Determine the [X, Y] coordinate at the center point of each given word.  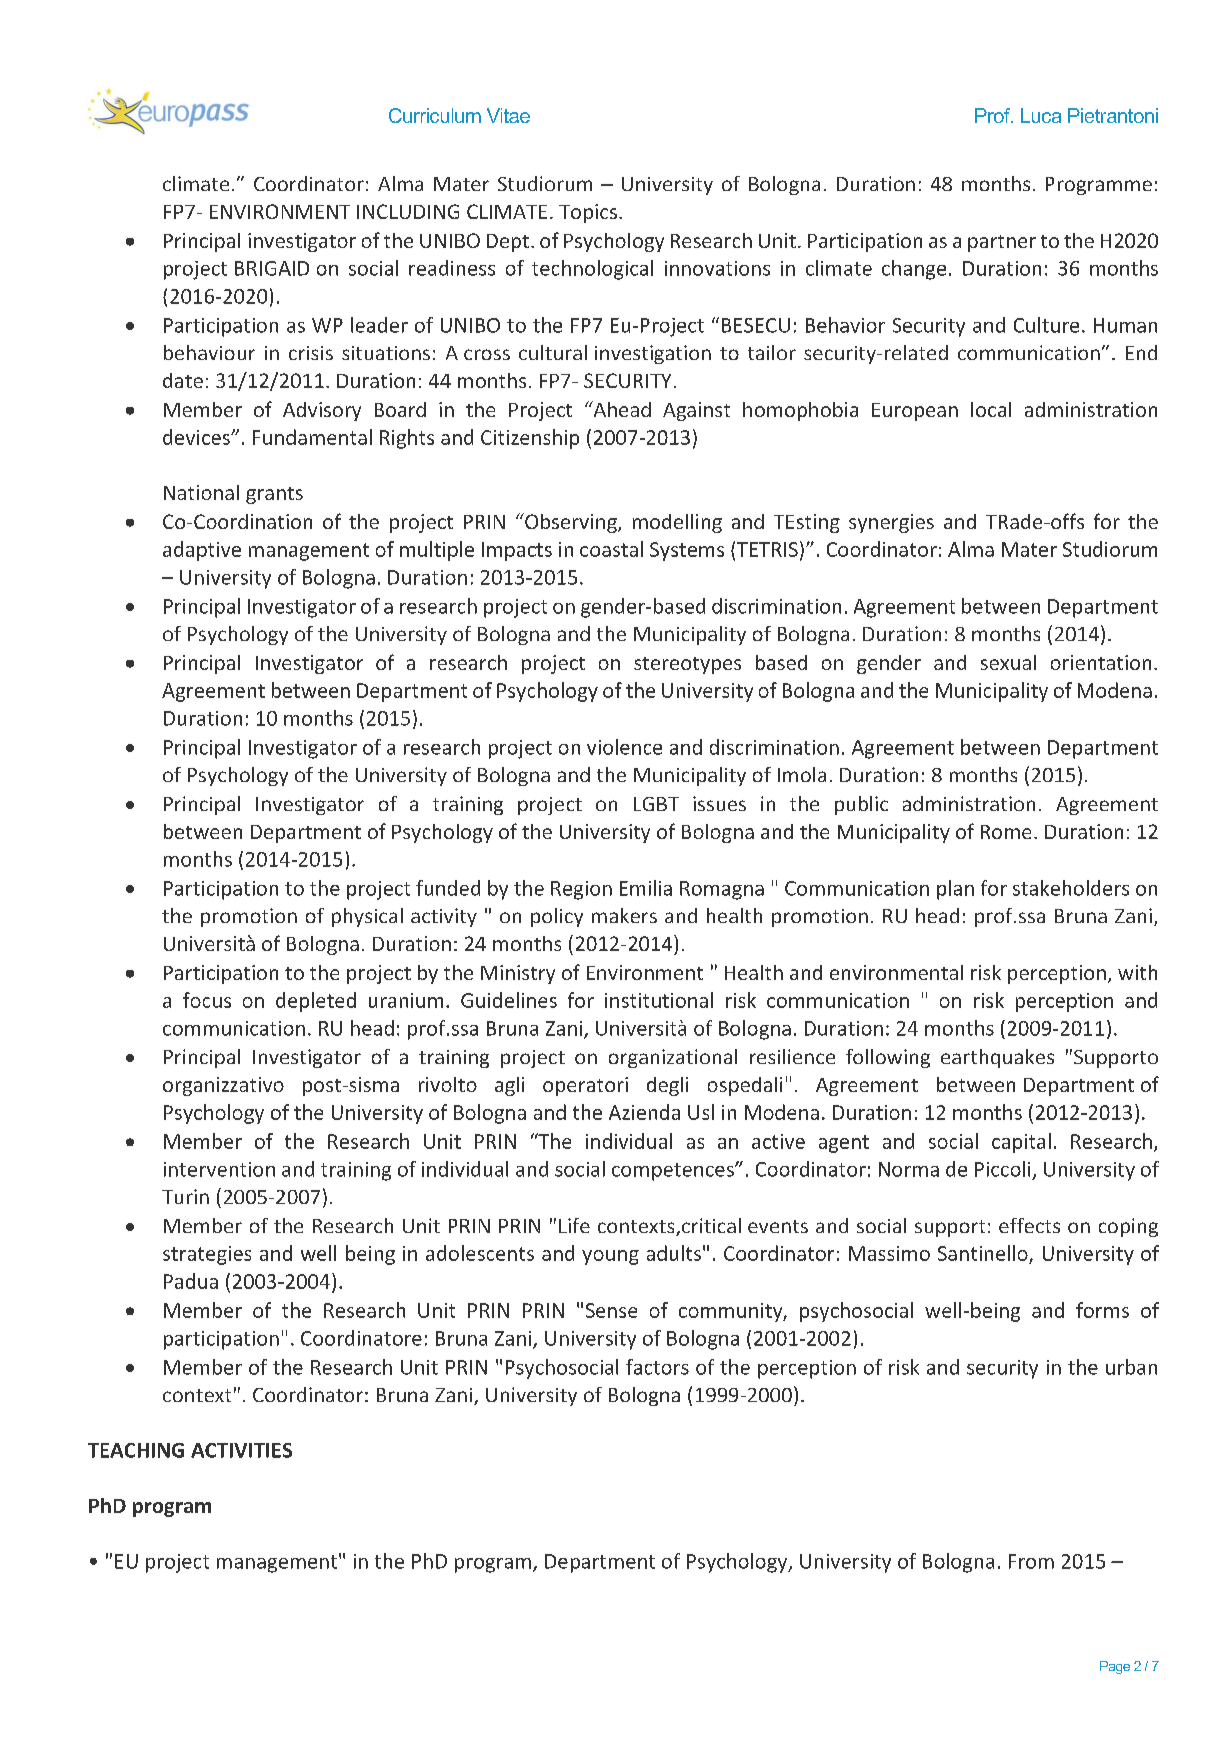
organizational [673, 1058]
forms [1102, 1310]
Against [696, 411]
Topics [588, 213]
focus [207, 1000]
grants [274, 495]
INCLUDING [408, 211]
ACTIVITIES [241, 1450]
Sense [611, 1310]
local [991, 409]
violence [624, 747]
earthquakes [997, 1058]
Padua [191, 1281]
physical [367, 917]
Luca [1041, 115]
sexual [1008, 662]
